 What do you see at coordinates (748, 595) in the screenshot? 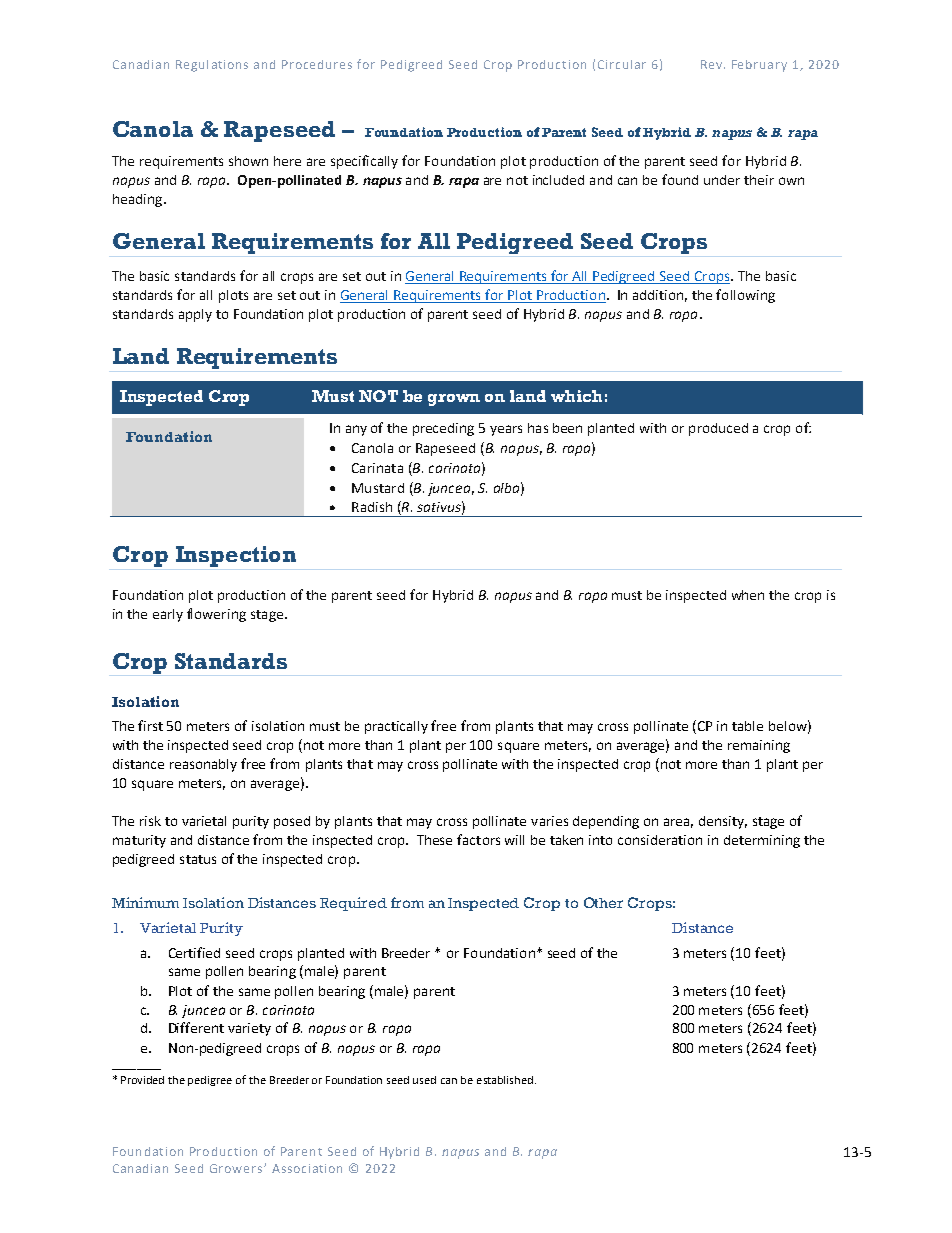
I see `when` at bounding box center [748, 595].
